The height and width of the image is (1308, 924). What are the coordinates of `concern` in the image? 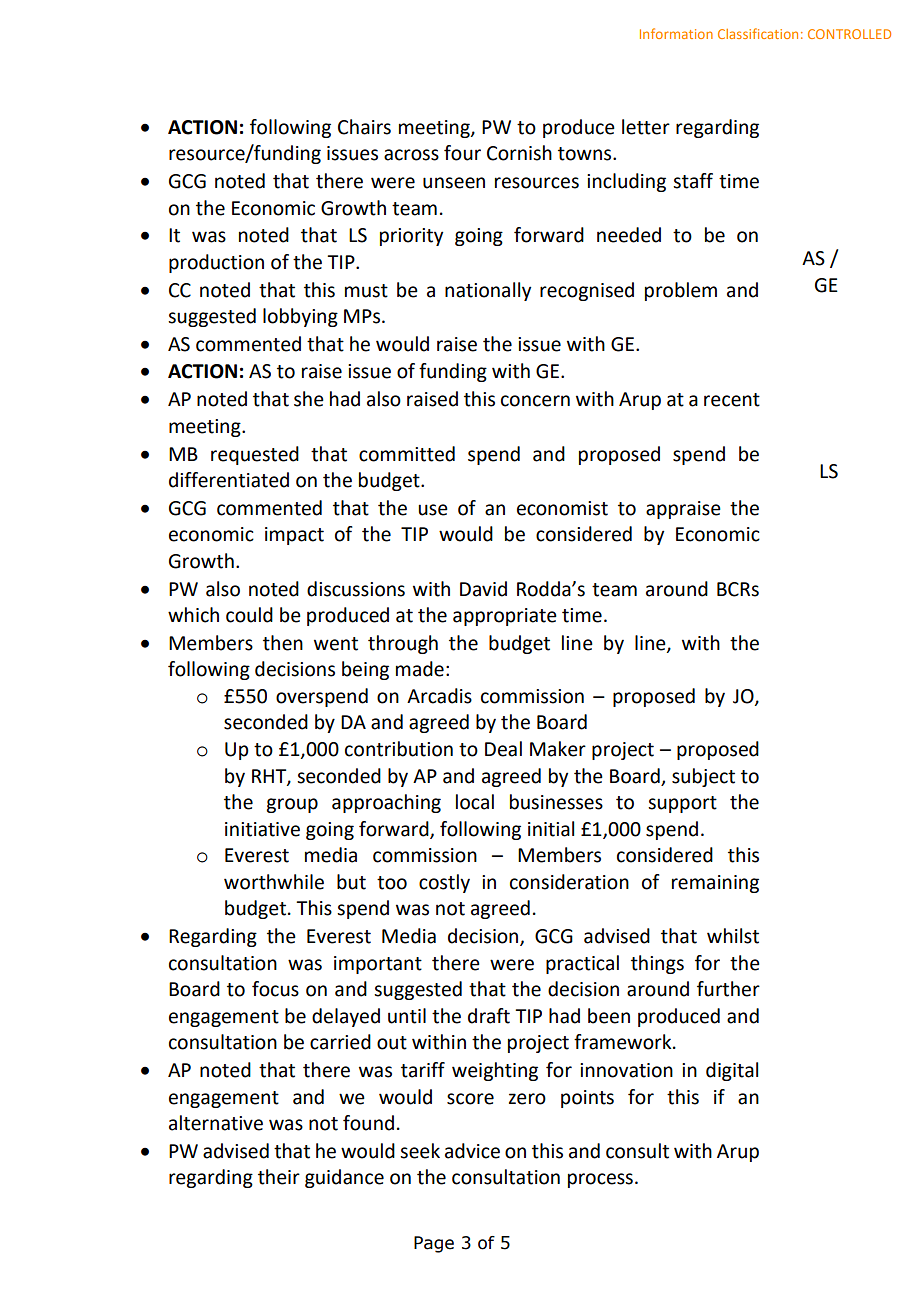 It's located at (535, 401).
